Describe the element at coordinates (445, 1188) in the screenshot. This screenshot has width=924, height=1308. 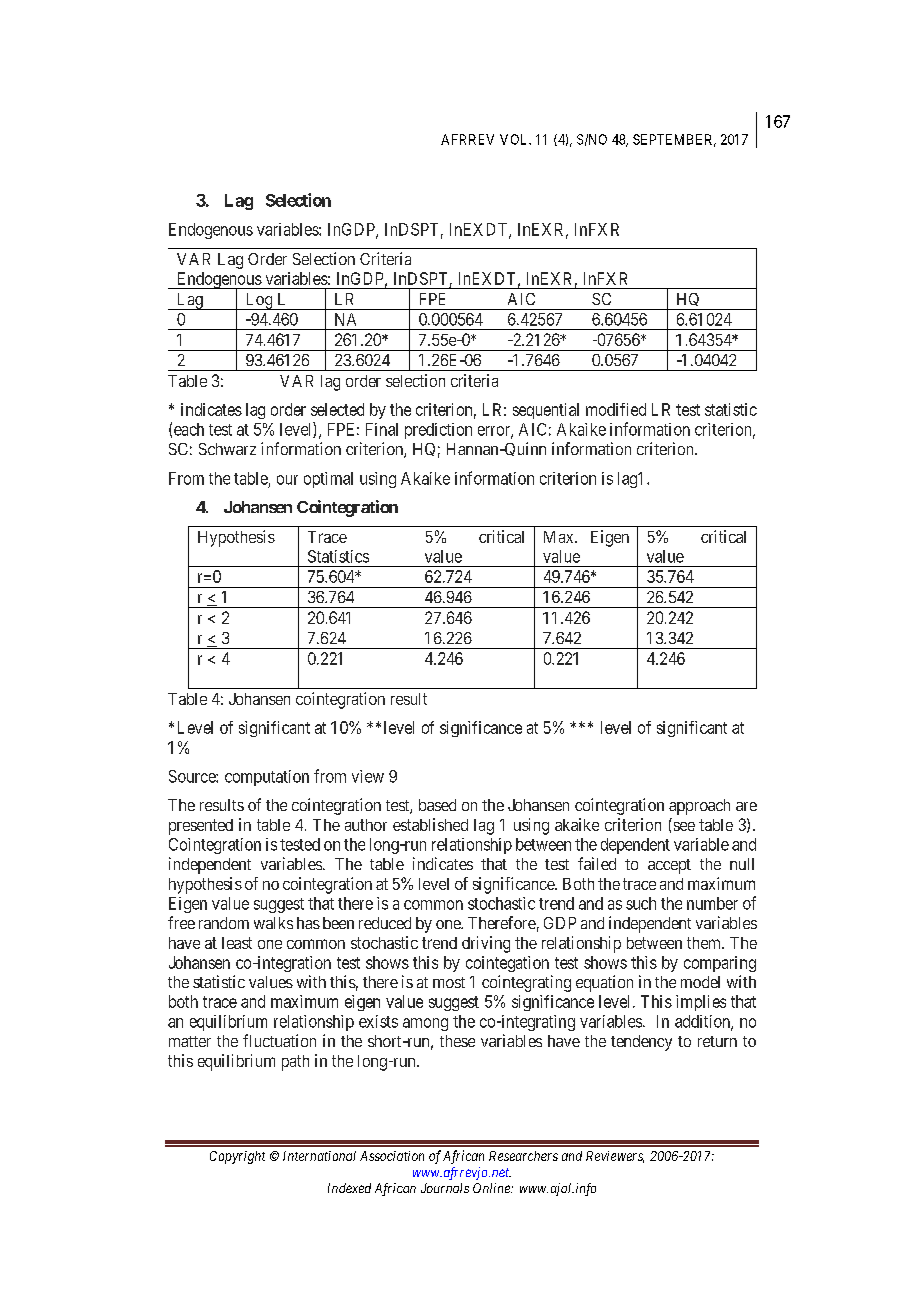
I see `Journals` at that location.
